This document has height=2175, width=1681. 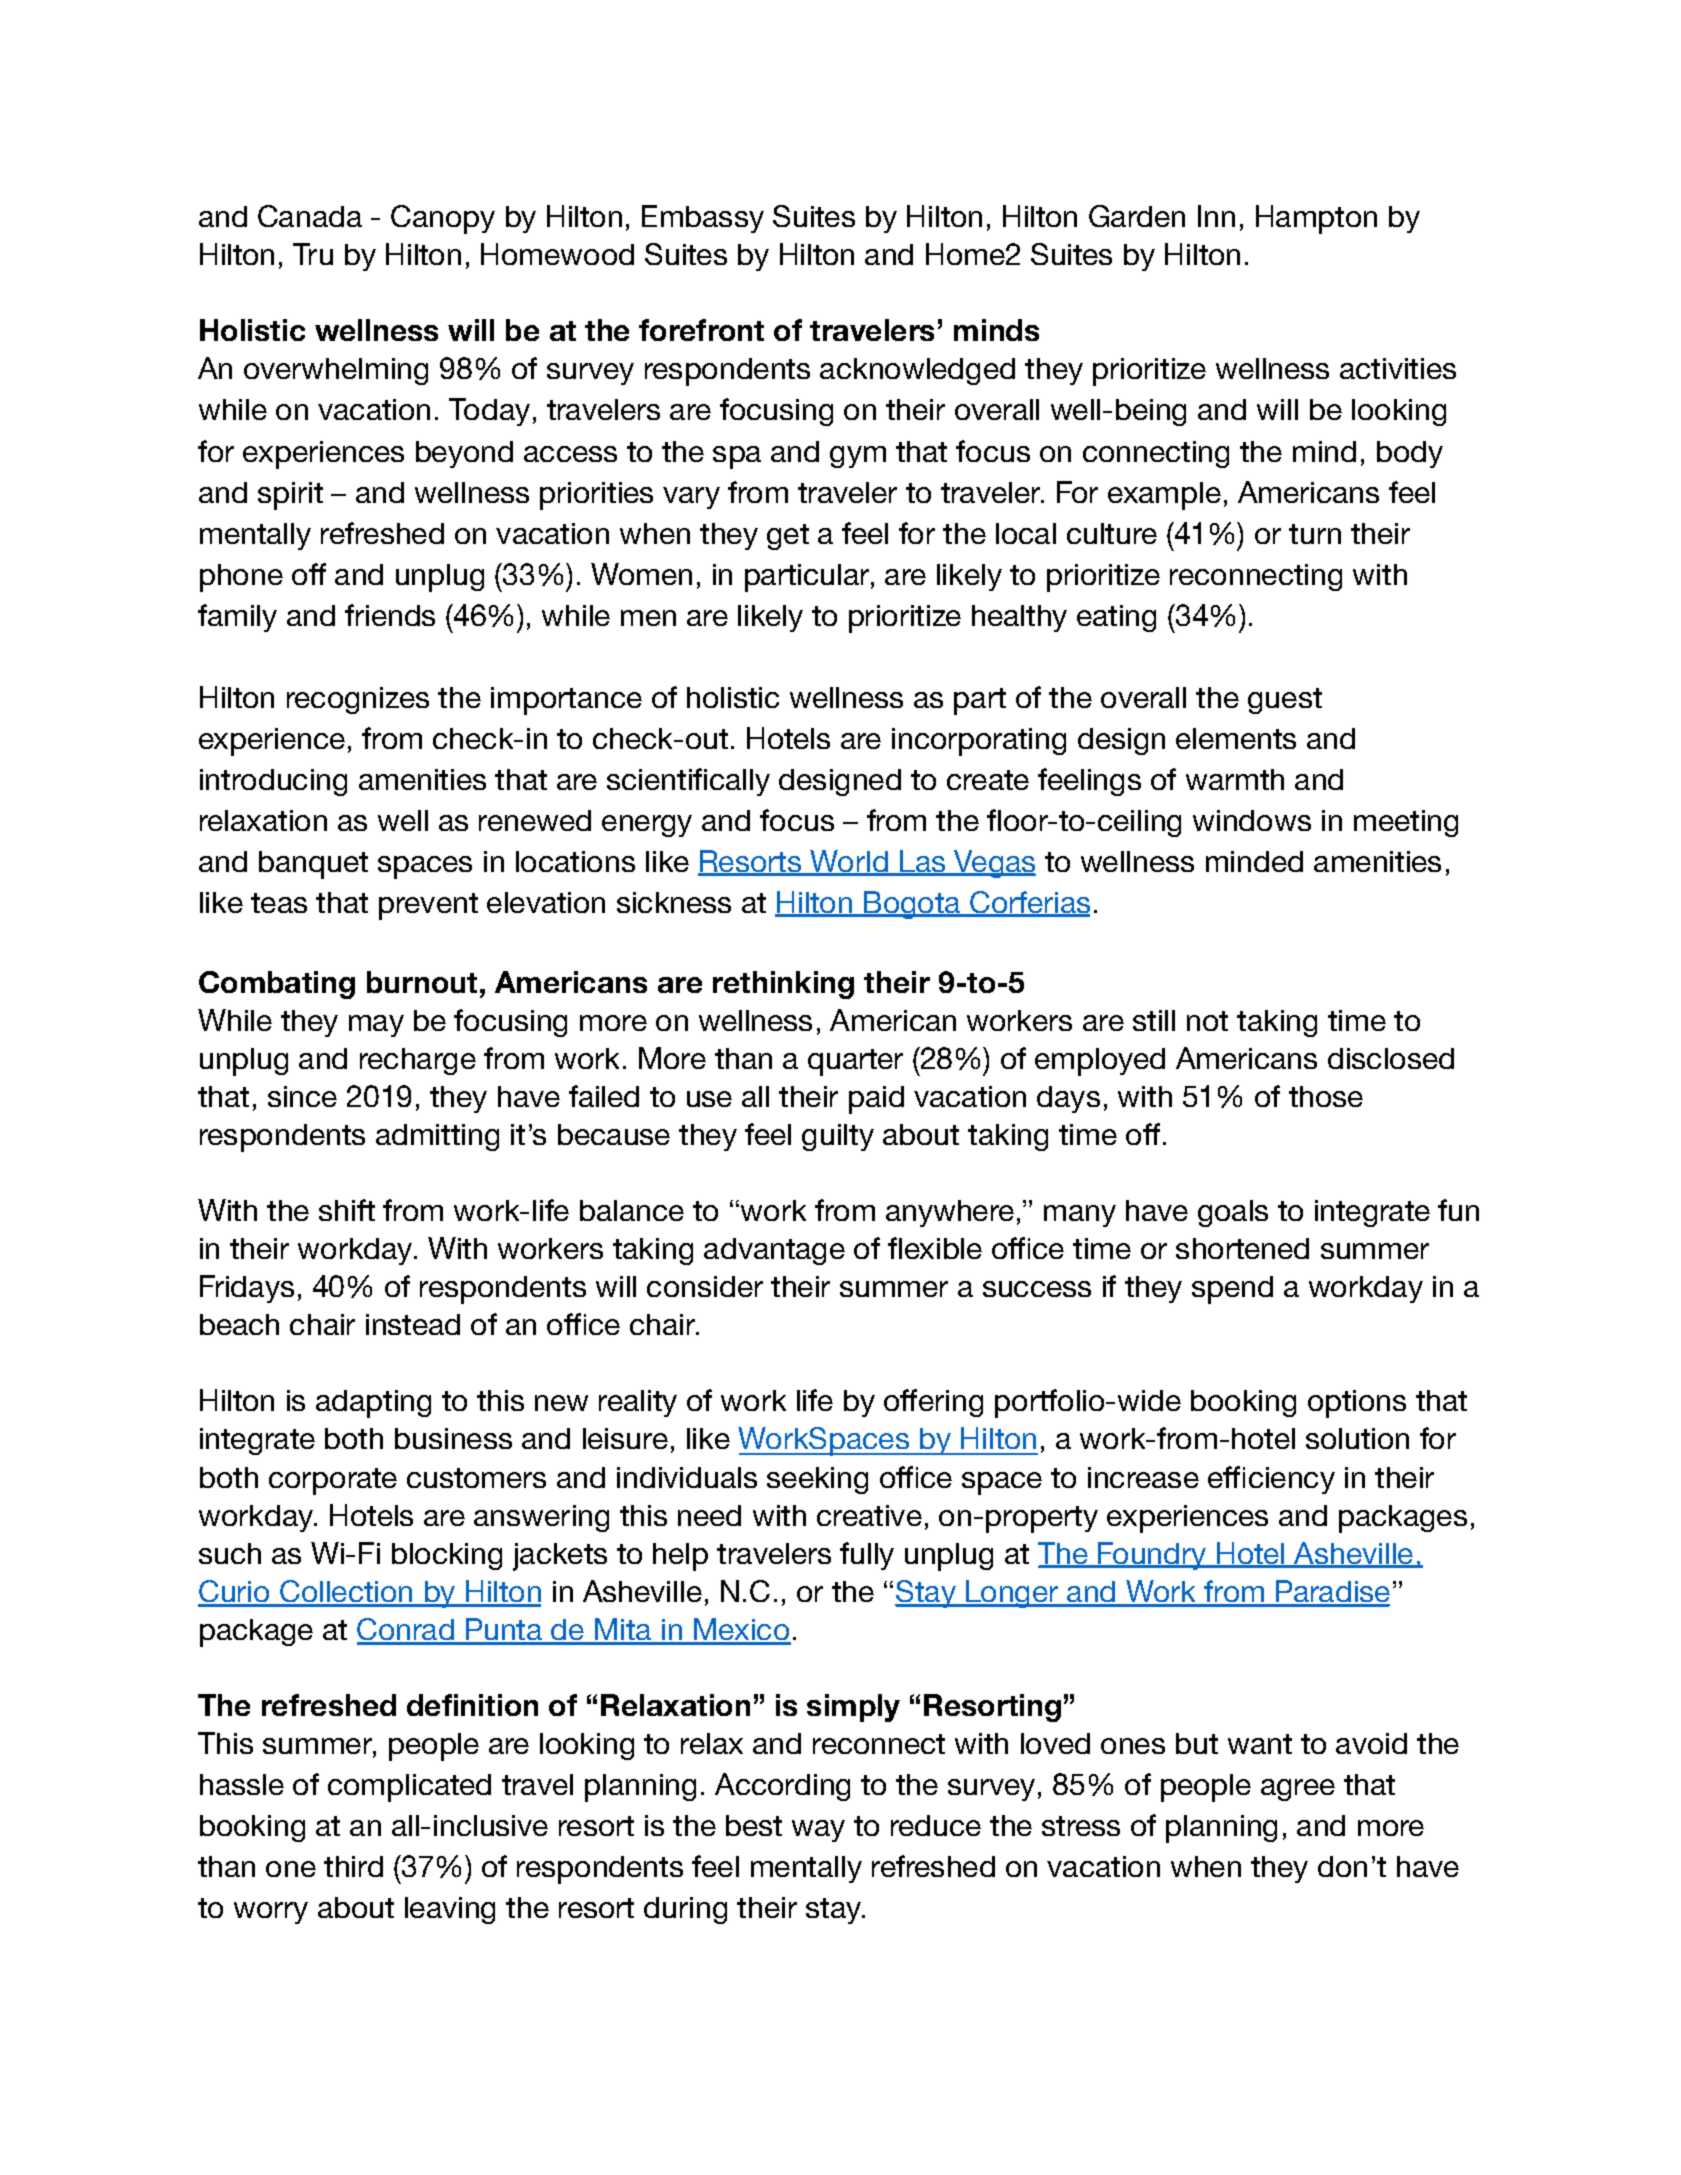 I want to click on third, so click(x=353, y=1866).
